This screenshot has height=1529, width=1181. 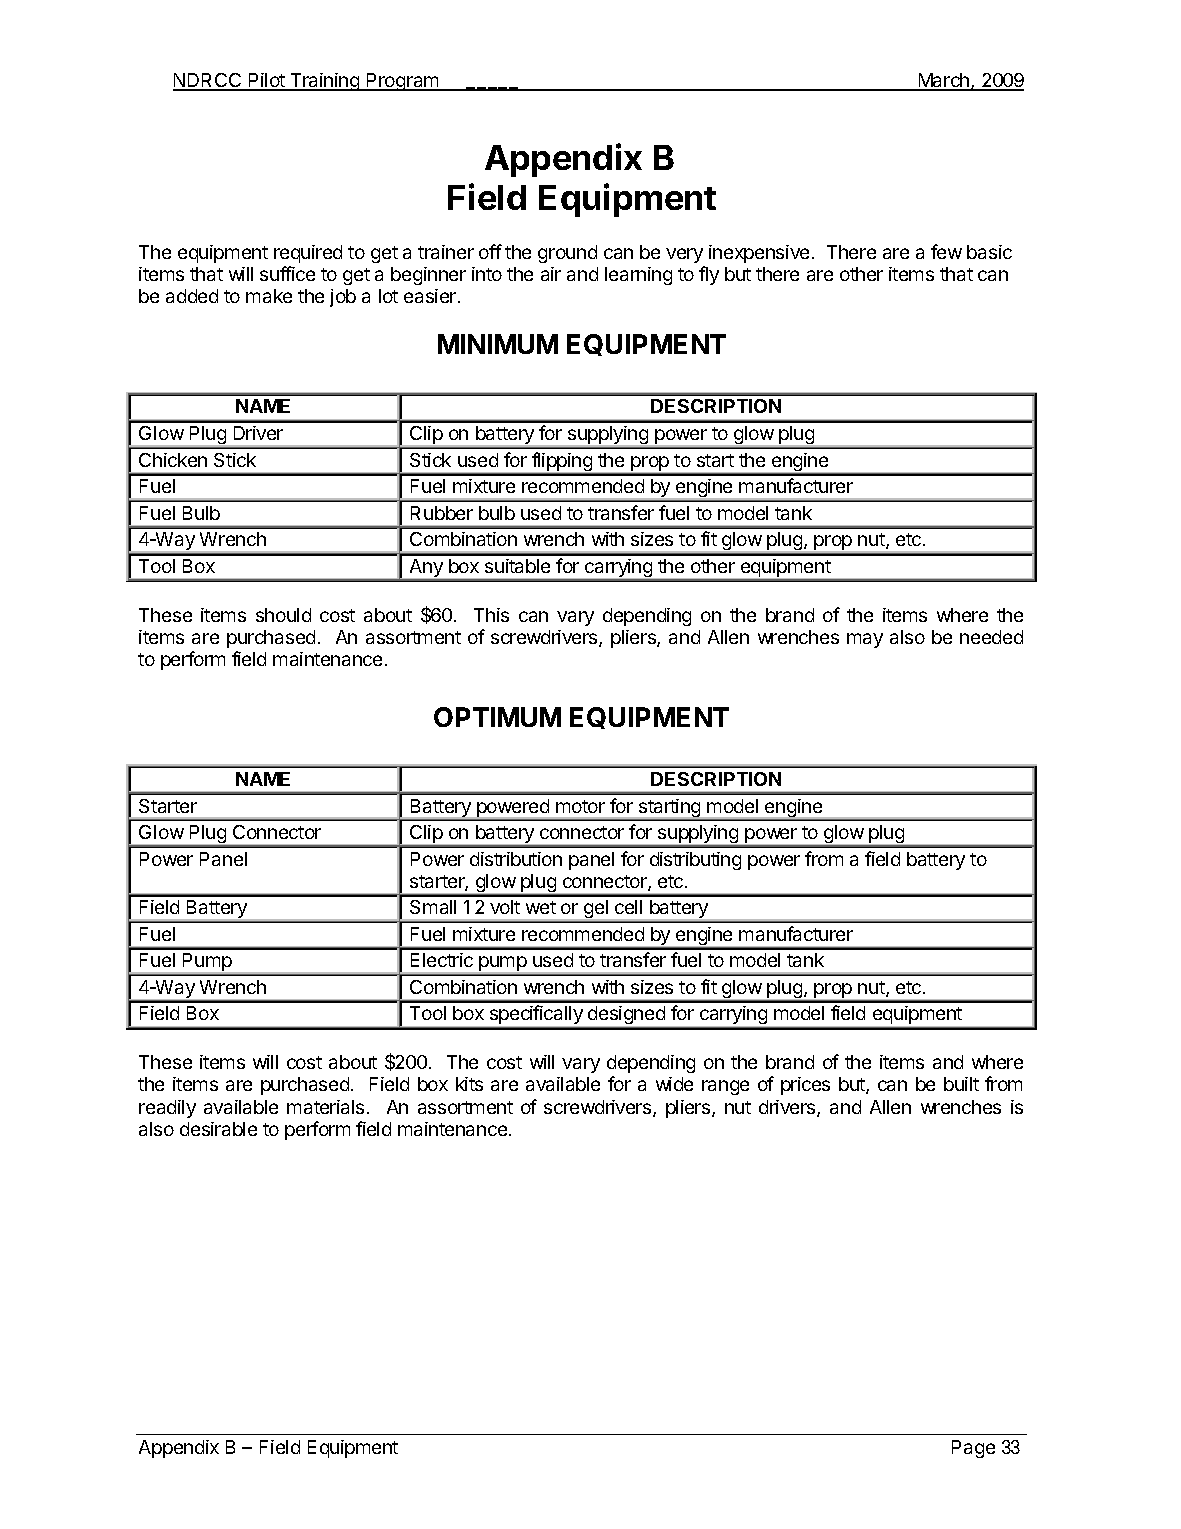 What do you see at coordinates (218, 1129) in the screenshot?
I see `desirable` at bounding box center [218, 1129].
